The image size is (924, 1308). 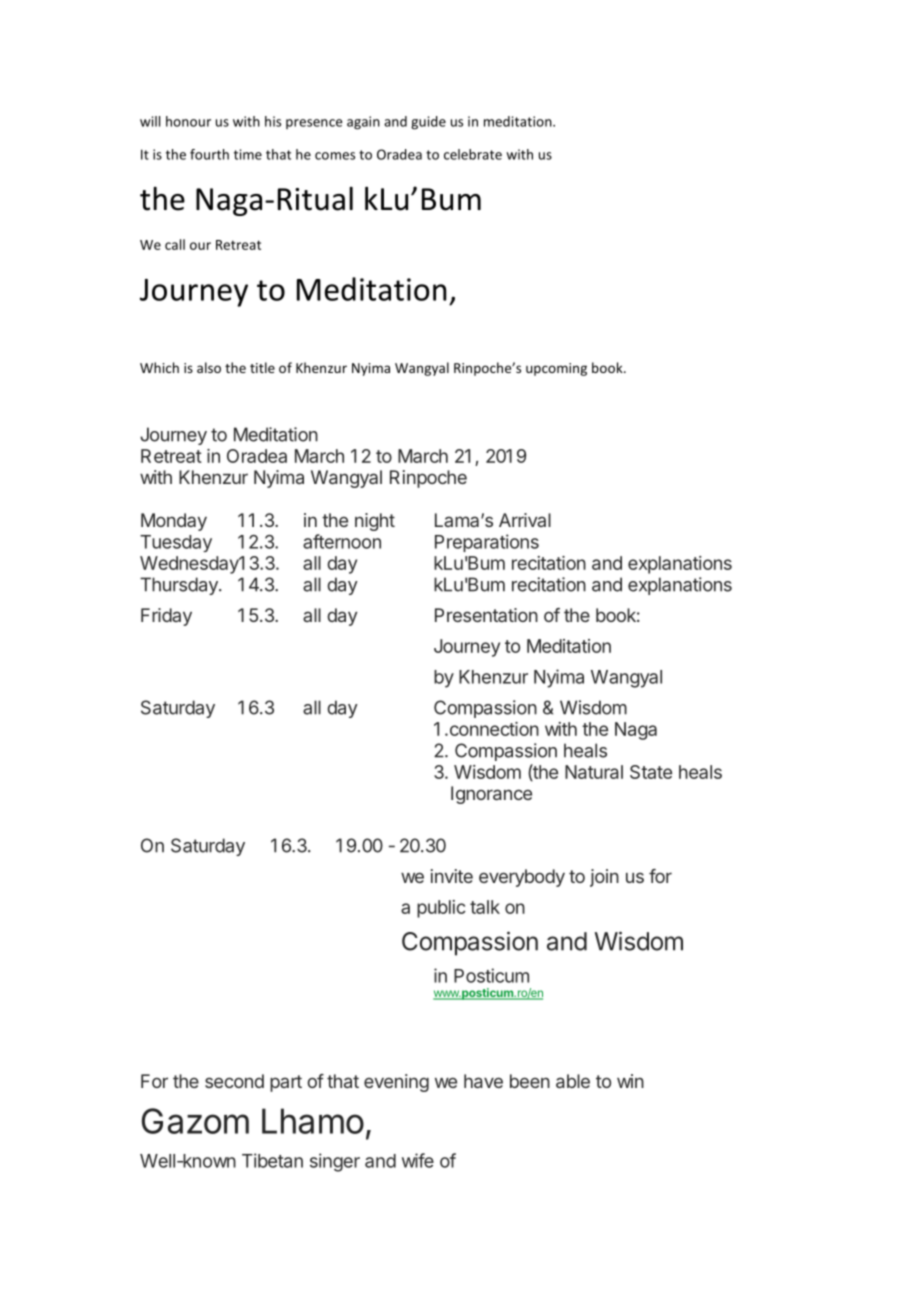 I want to click on second, so click(x=234, y=1081).
